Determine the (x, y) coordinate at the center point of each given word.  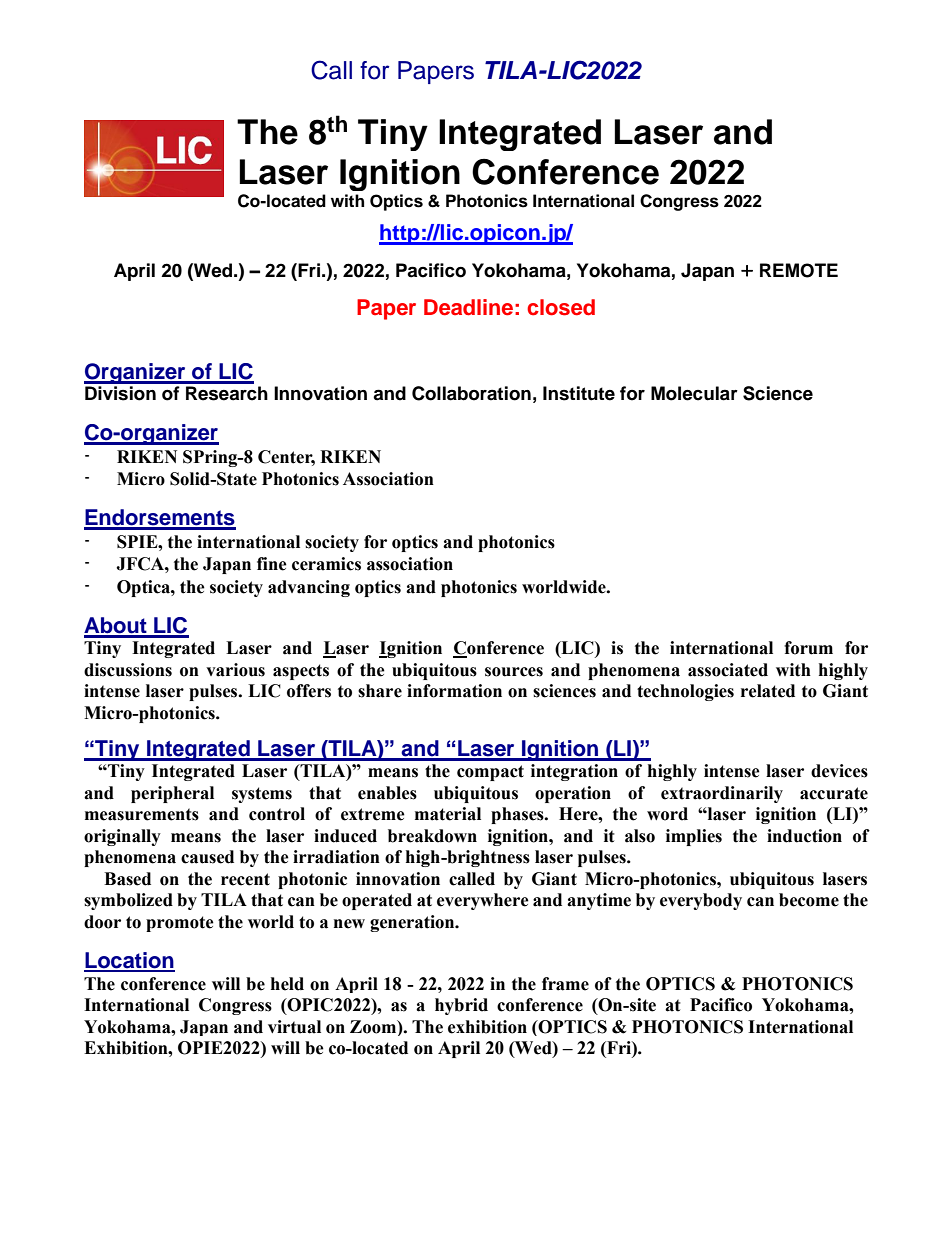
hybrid (461, 1006)
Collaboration (471, 393)
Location (129, 961)
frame (565, 984)
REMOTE (799, 270)
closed (561, 307)
